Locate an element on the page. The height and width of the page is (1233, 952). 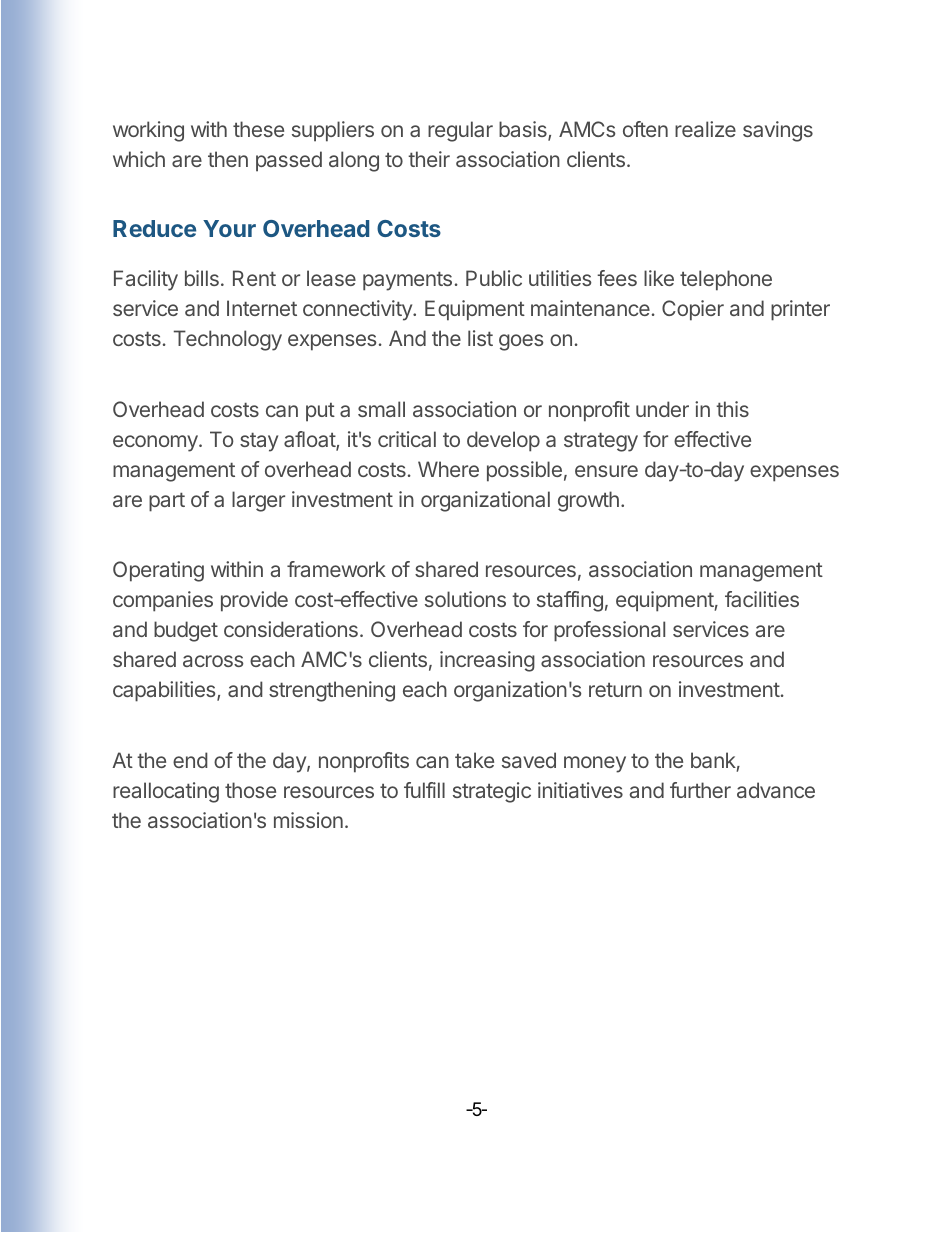
Where is located at coordinates (448, 469).
